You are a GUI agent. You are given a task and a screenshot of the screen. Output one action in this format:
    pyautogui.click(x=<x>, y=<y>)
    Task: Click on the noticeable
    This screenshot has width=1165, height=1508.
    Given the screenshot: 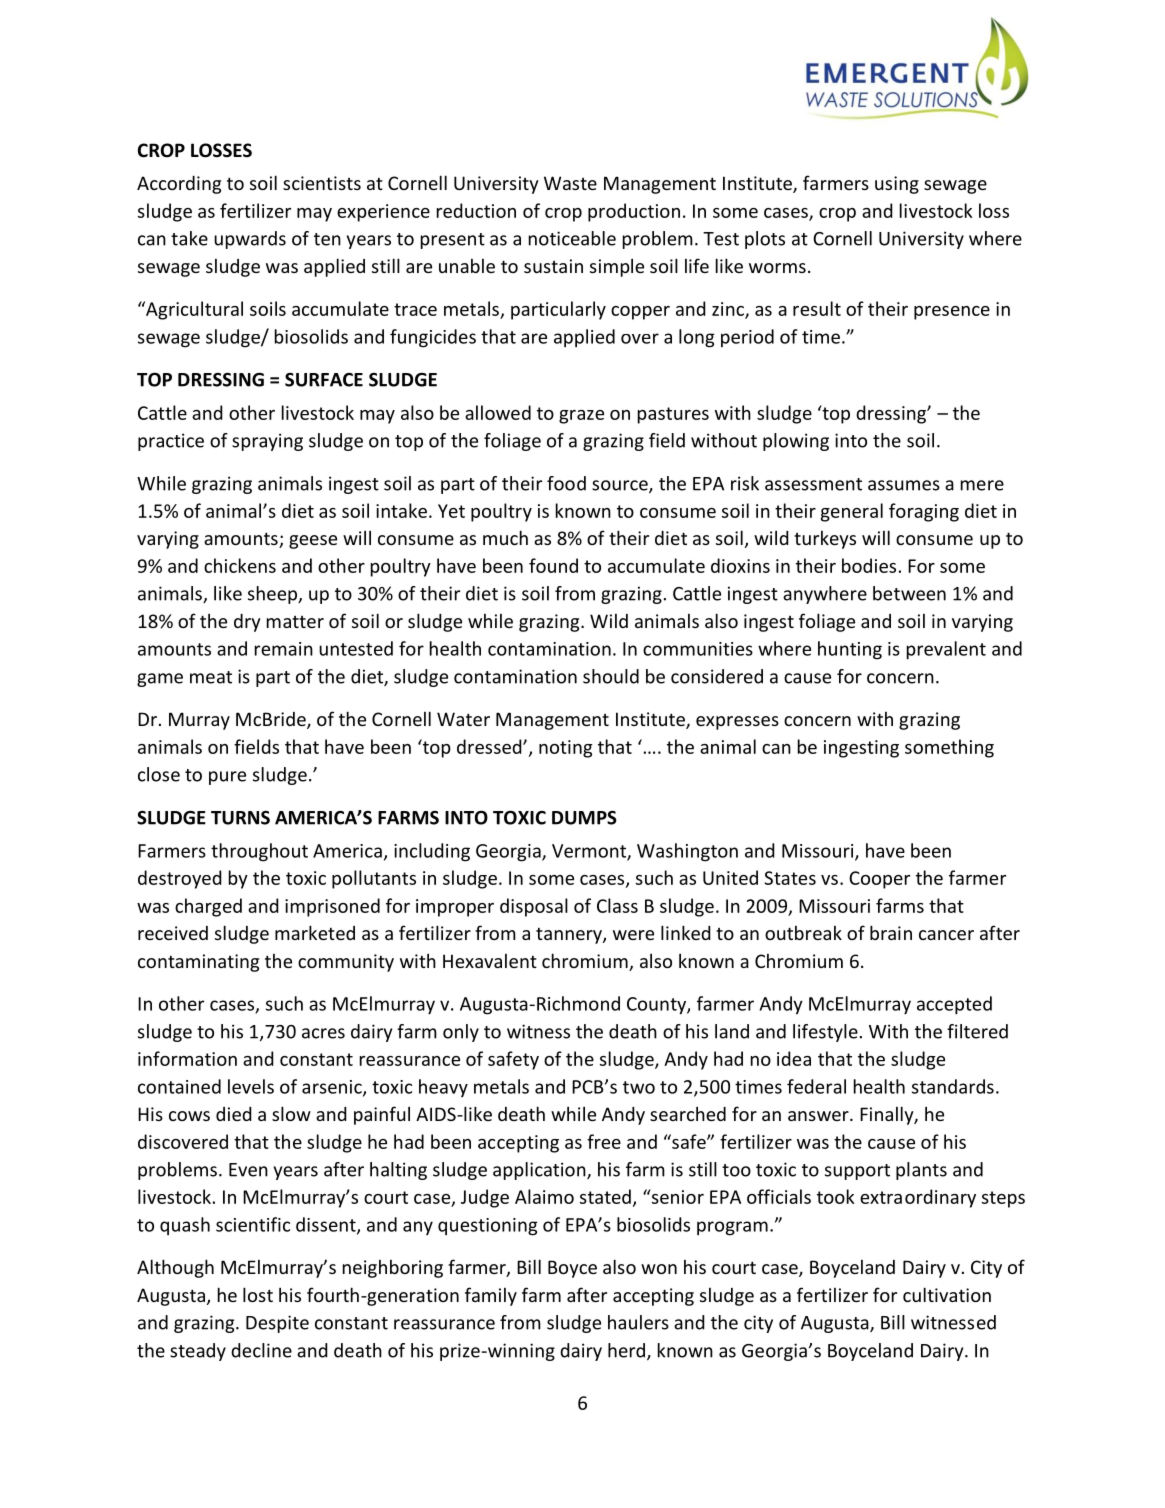 What is the action you would take?
    pyautogui.click(x=572, y=238)
